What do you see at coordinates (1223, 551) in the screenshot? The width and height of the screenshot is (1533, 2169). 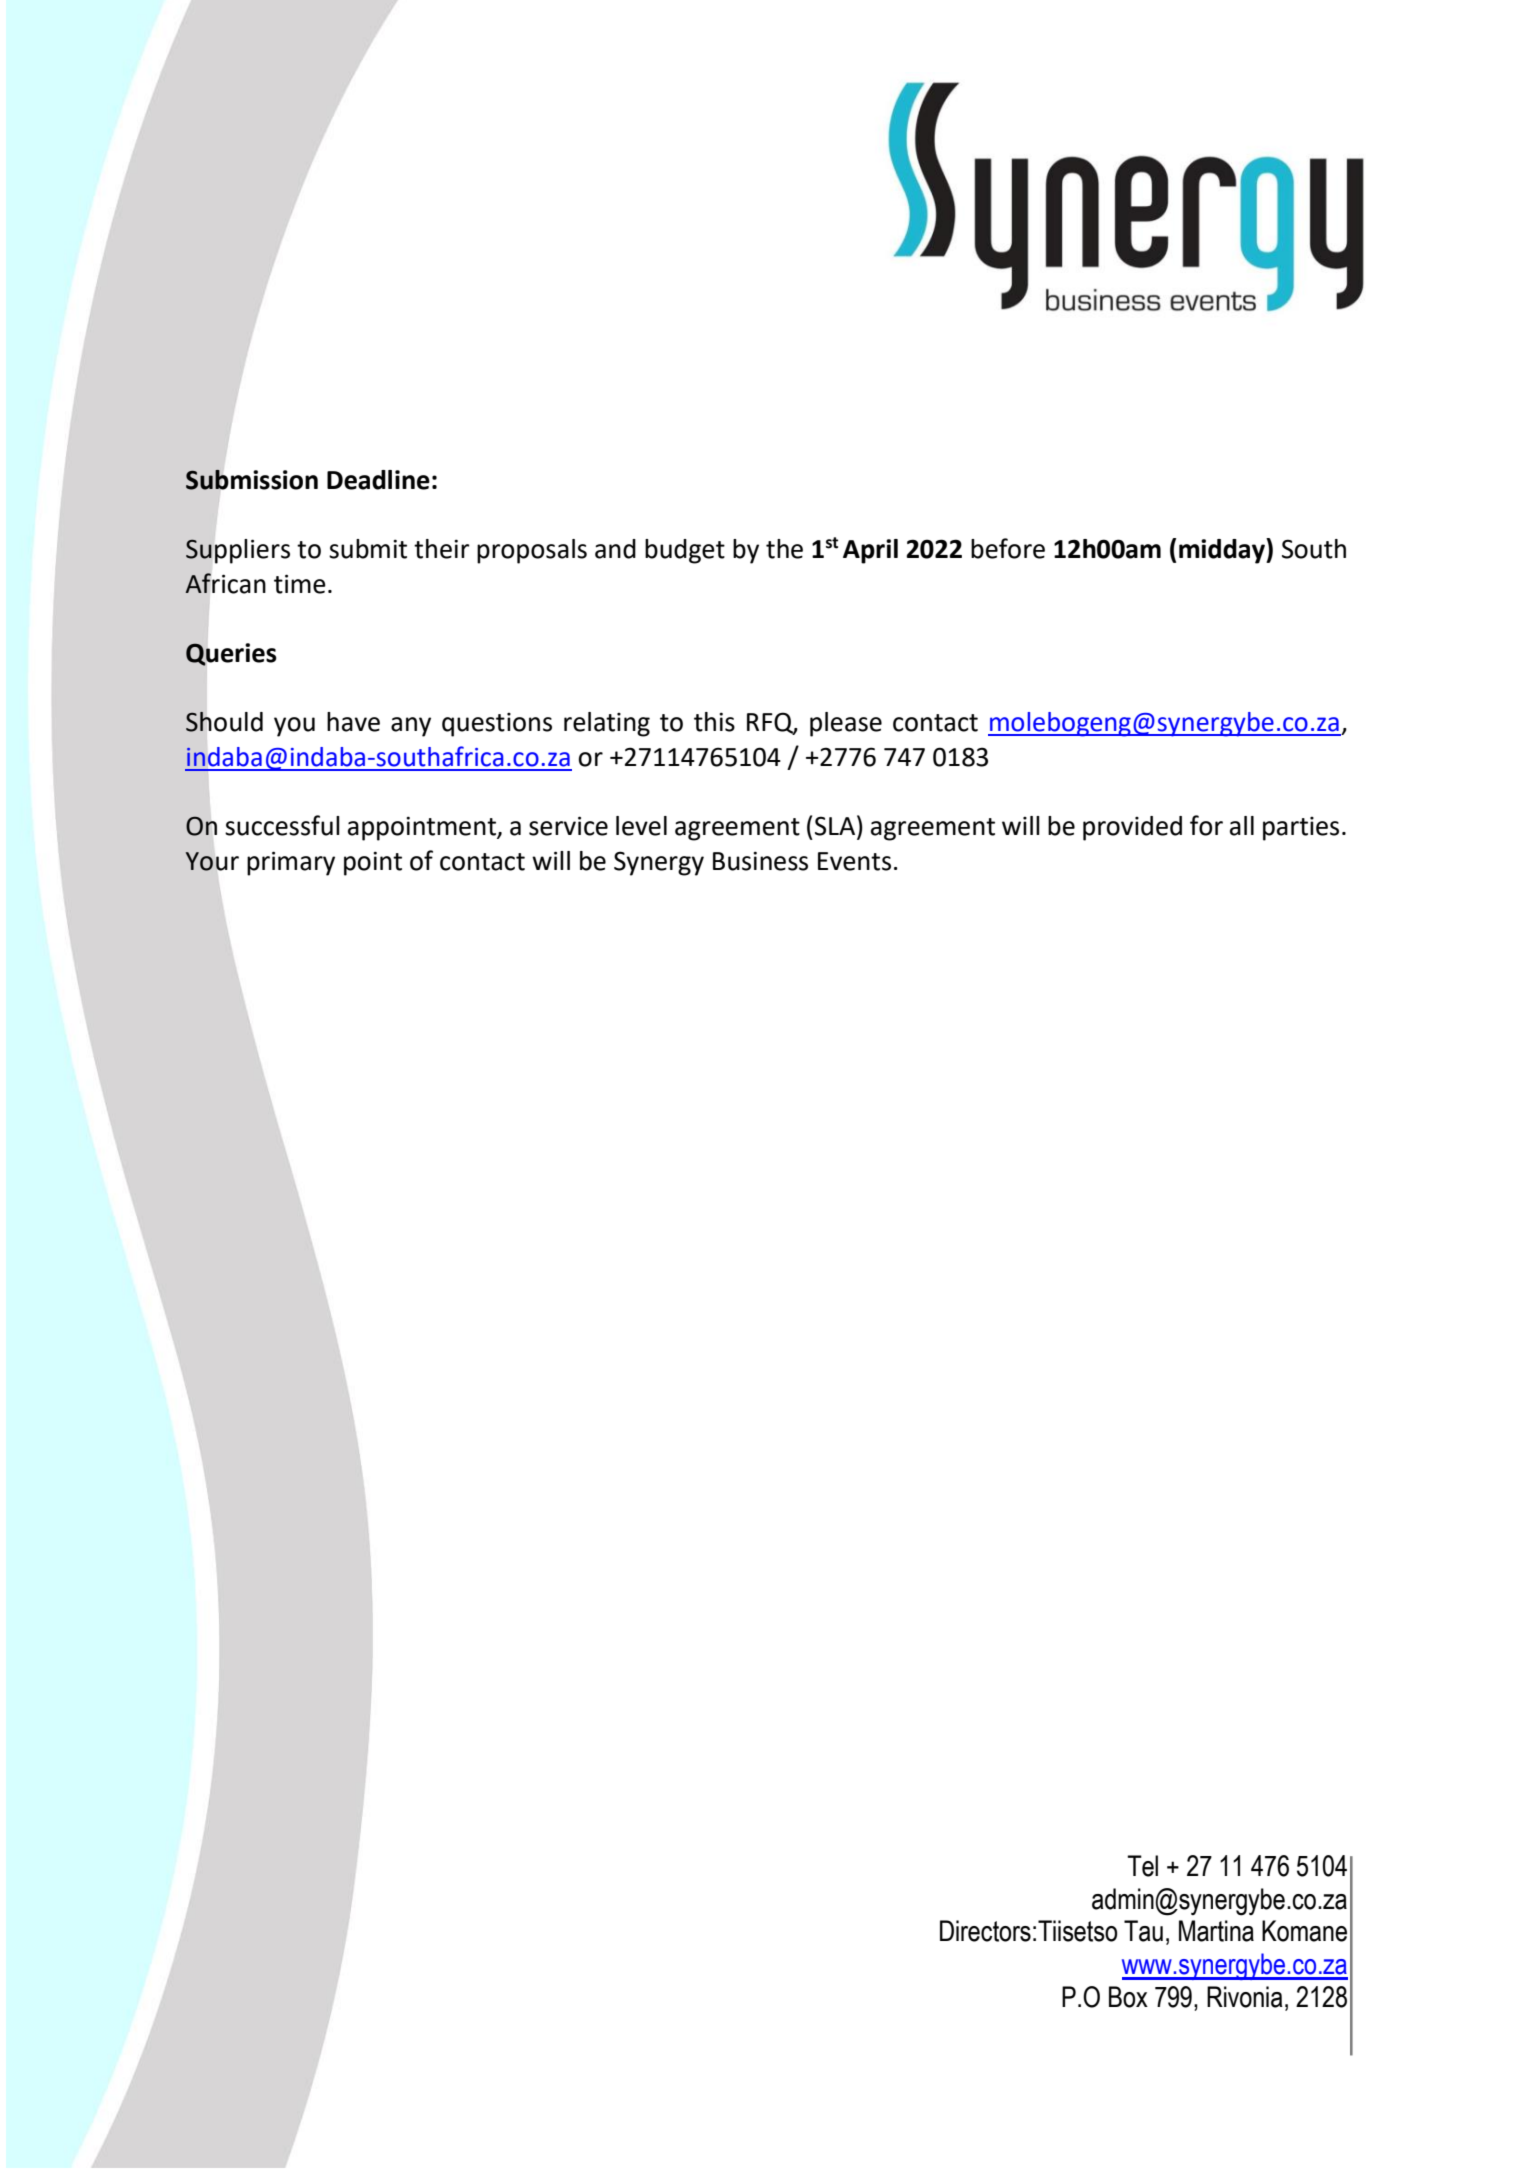 I see `midday` at bounding box center [1223, 551].
